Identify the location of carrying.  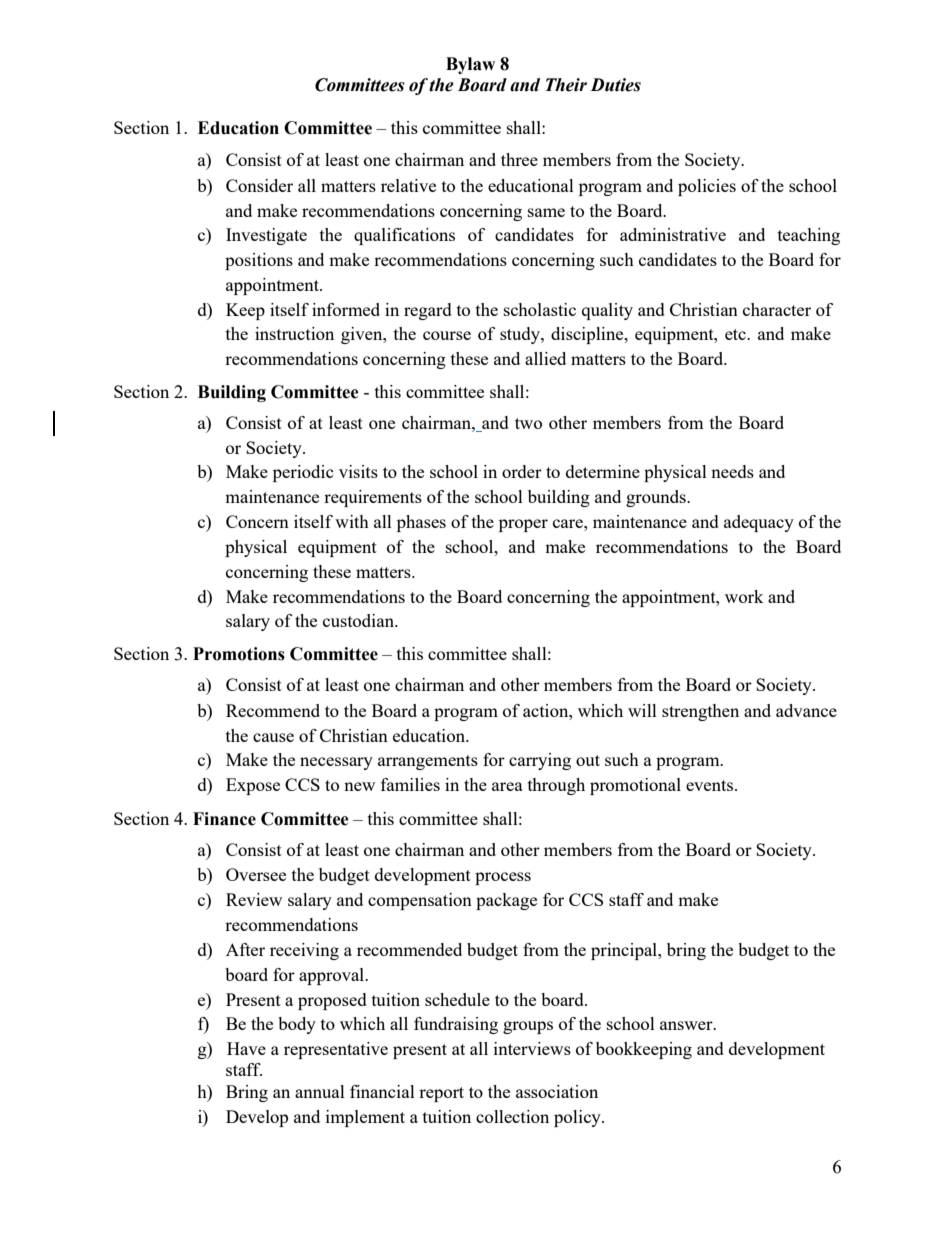
(540, 761).
